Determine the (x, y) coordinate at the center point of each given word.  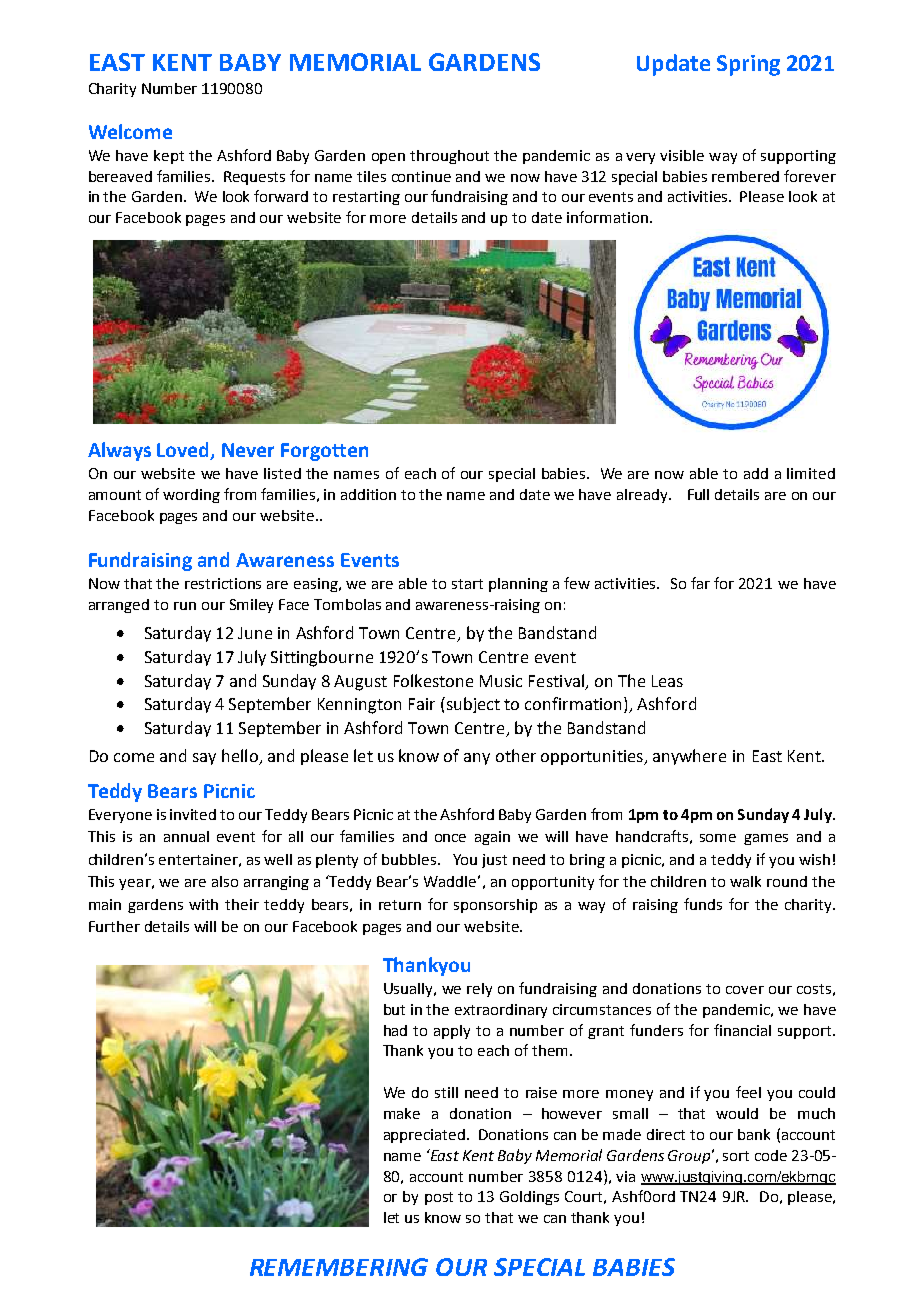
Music (501, 681)
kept (169, 157)
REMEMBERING (339, 1267)
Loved (184, 451)
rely (479, 990)
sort (736, 1156)
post (439, 1198)
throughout (449, 157)
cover (745, 990)
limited (811, 473)
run (185, 606)
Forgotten (324, 452)
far (700, 583)
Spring (748, 65)
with (203, 904)
